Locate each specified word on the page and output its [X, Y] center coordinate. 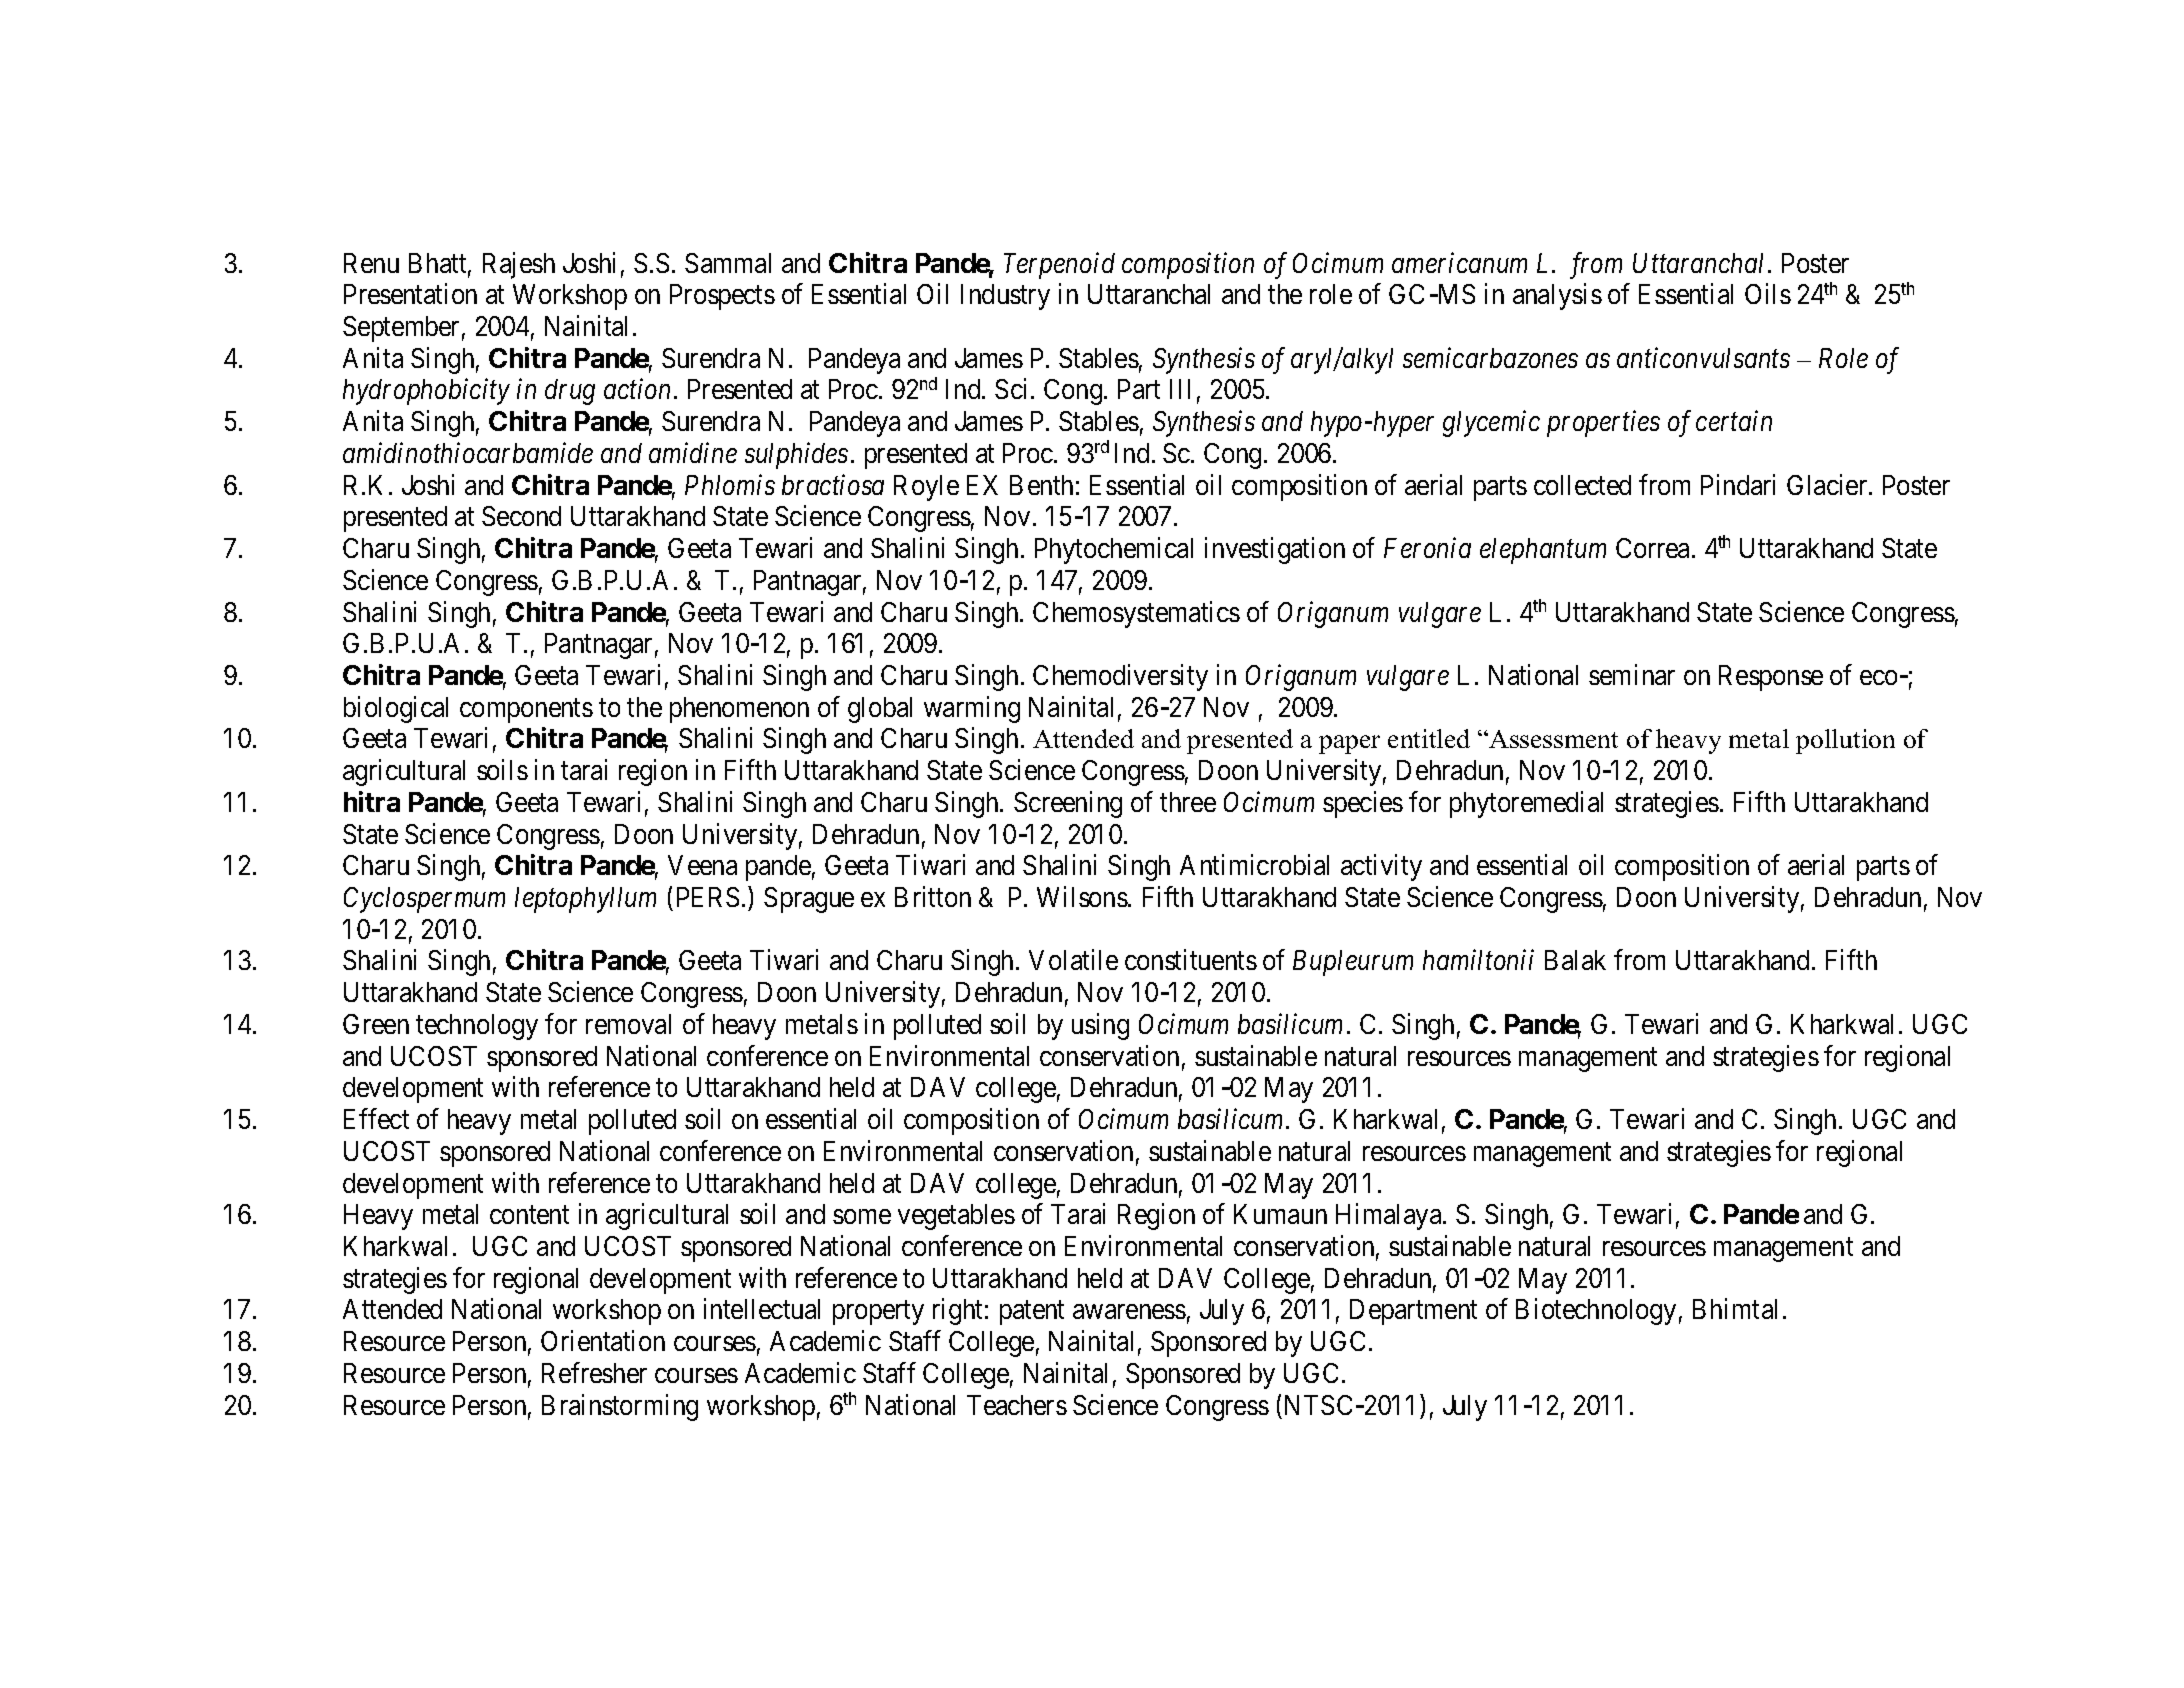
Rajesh [519, 265]
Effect [376, 1118]
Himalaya [1390, 1217]
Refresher [594, 1372]
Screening [1068, 804]
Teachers [1017, 1405]
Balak [1575, 960]
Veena [702, 865]
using [1100, 1026]
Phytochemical [1114, 550]
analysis [1557, 297]
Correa [1654, 548]
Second [521, 516]
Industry [1005, 297]
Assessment [1552, 739]
